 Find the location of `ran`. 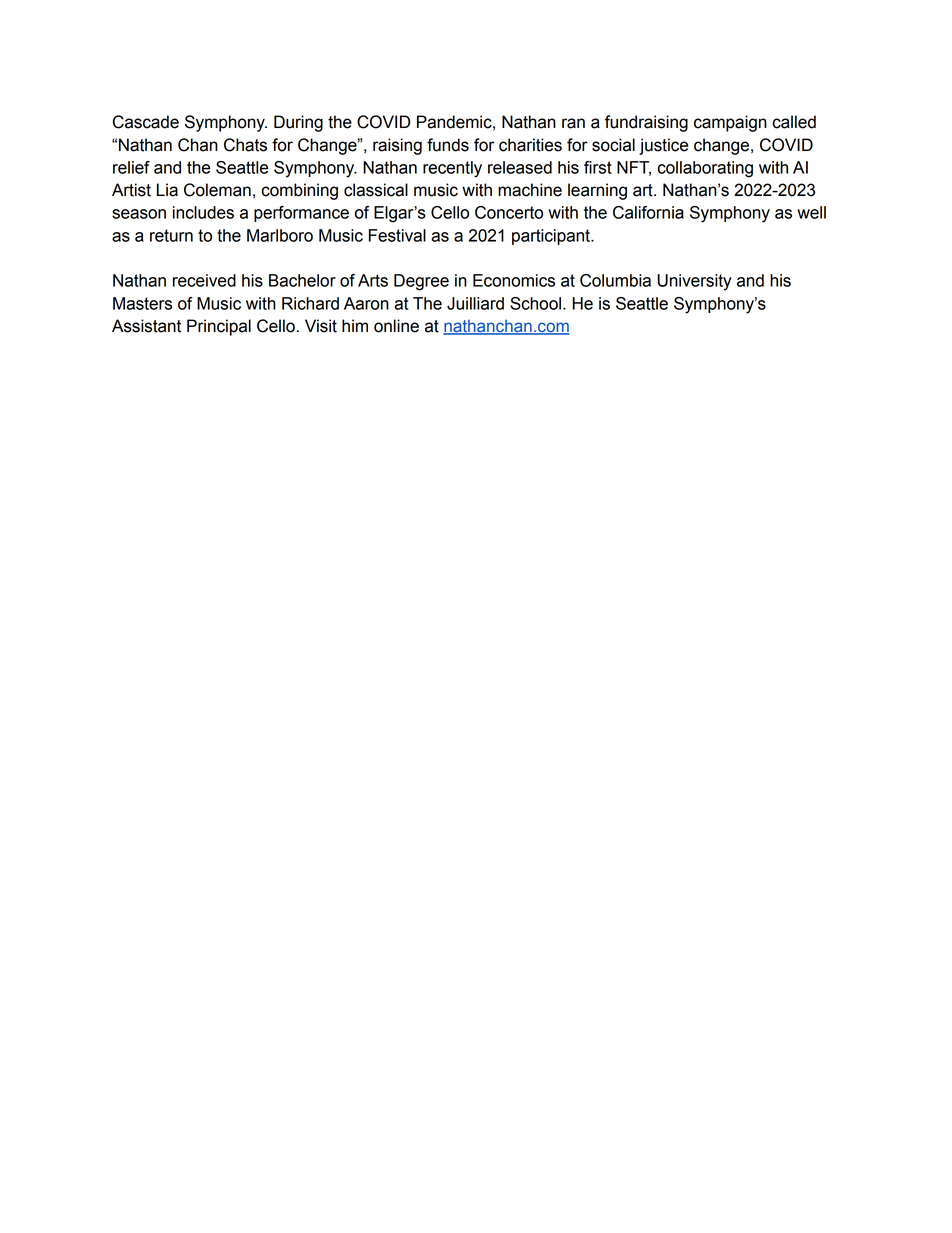

ran is located at coordinates (573, 123).
